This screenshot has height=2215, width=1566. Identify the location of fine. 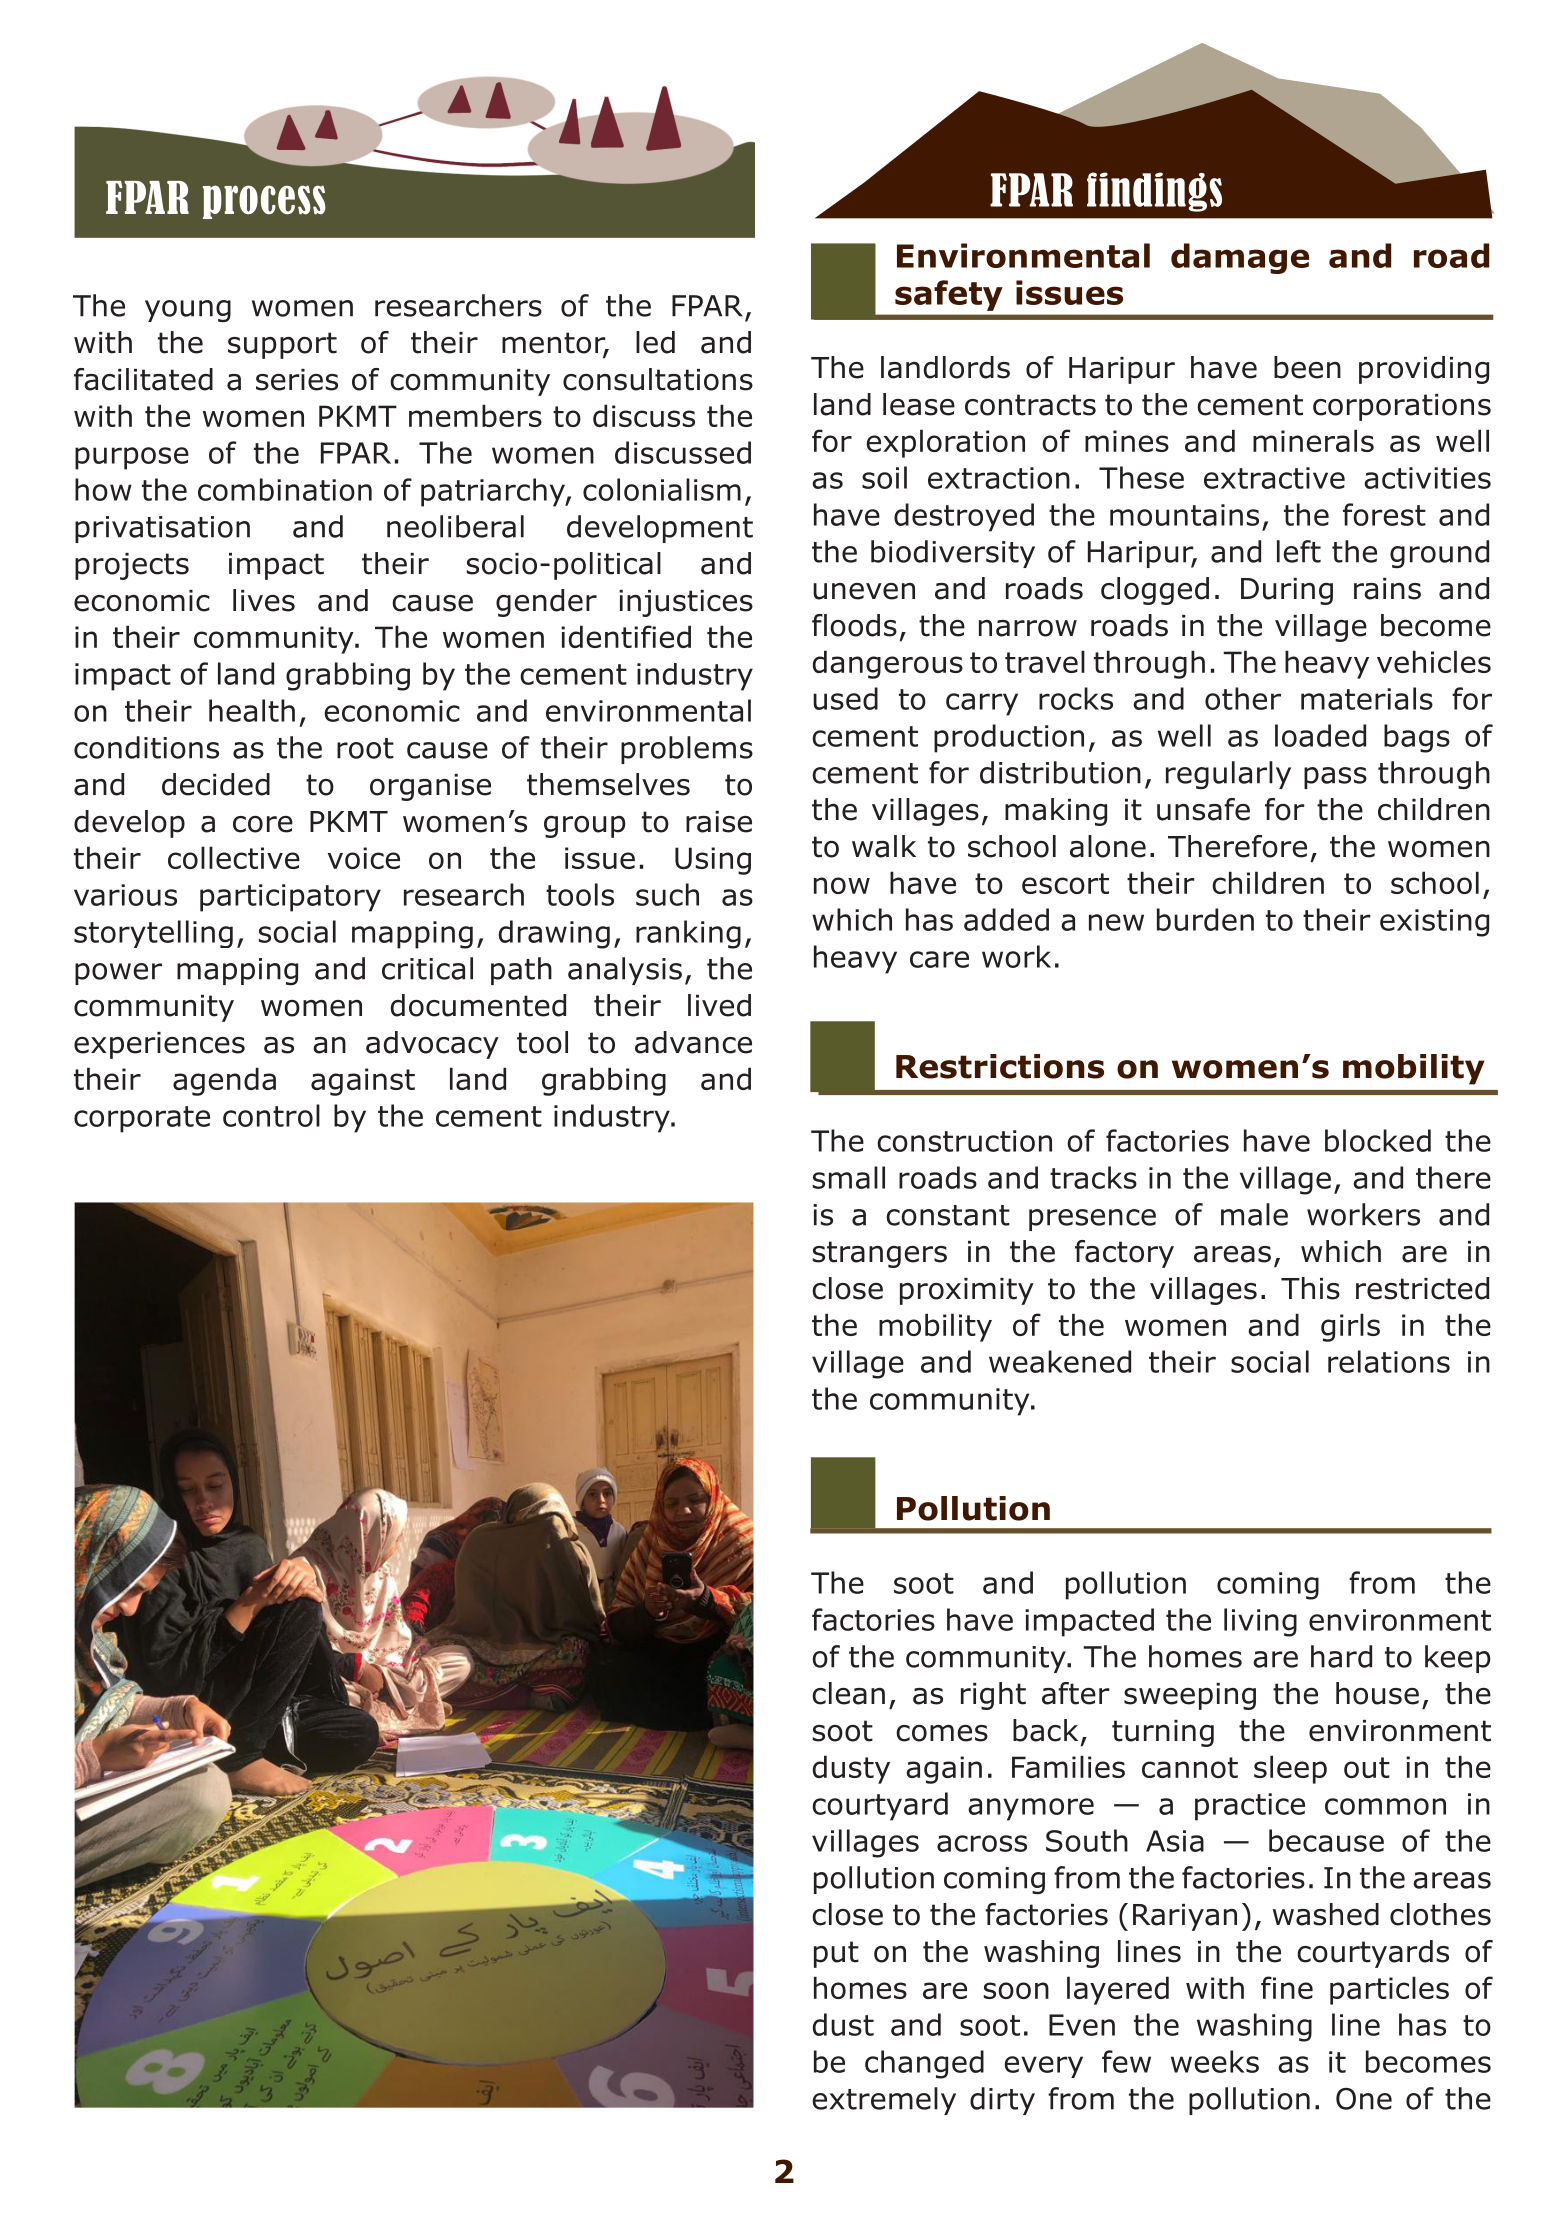
(1287, 1987).
